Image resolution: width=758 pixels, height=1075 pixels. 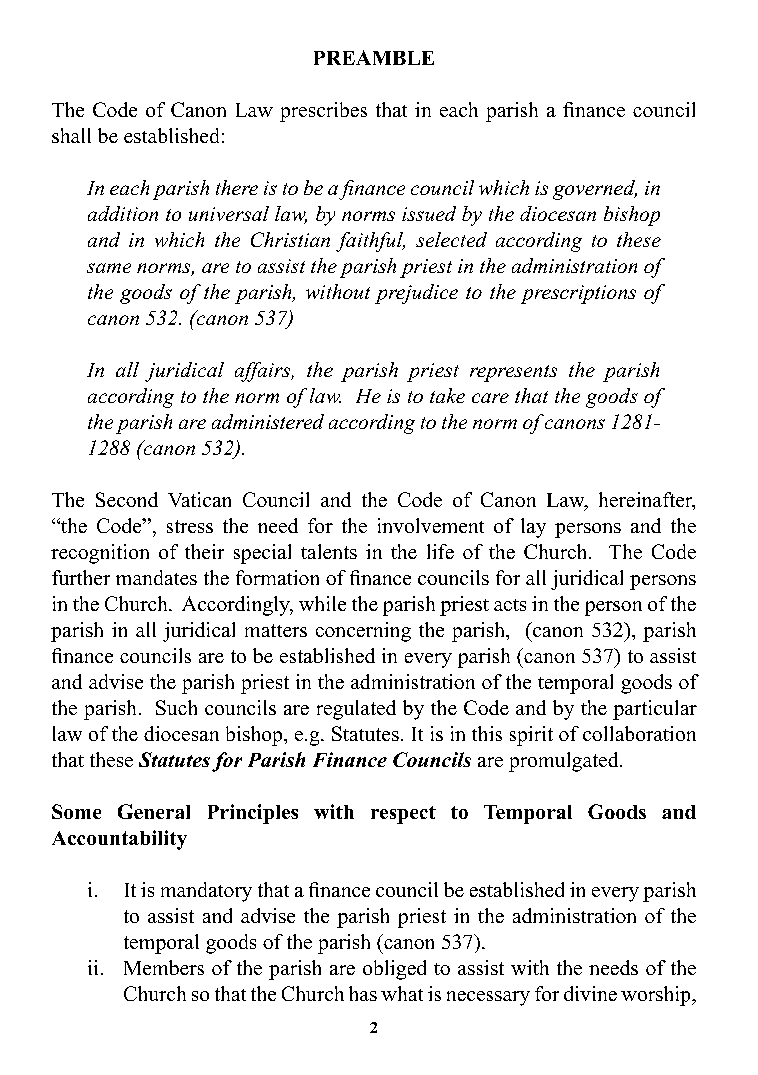 What do you see at coordinates (164, 967) in the screenshot?
I see `Members` at bounding box center [164, 967].
